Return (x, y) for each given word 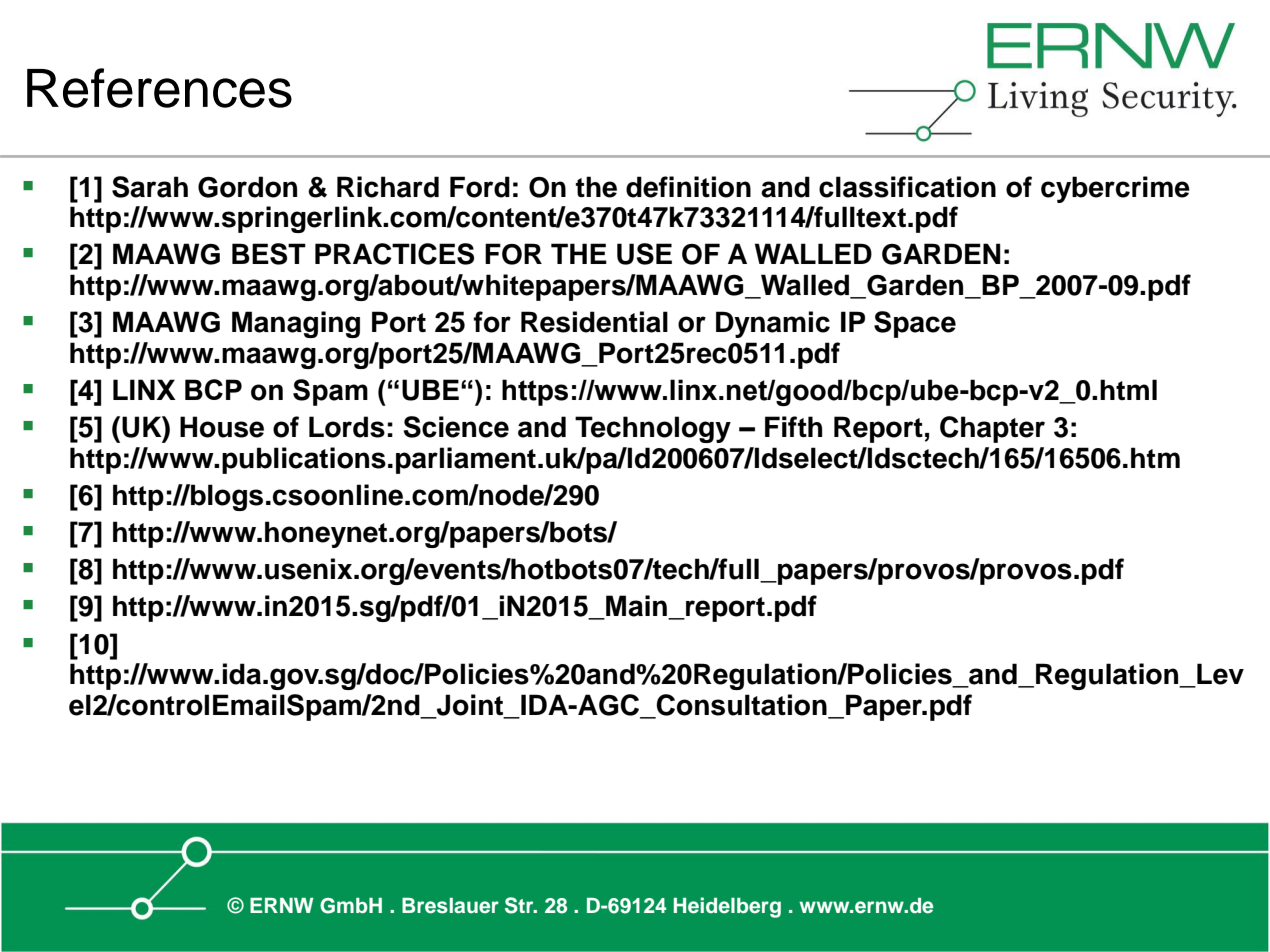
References (159, 88)
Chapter (992, 429)
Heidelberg (727, 907)
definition (688, 187)
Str (520, 905)
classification (907, 187)
